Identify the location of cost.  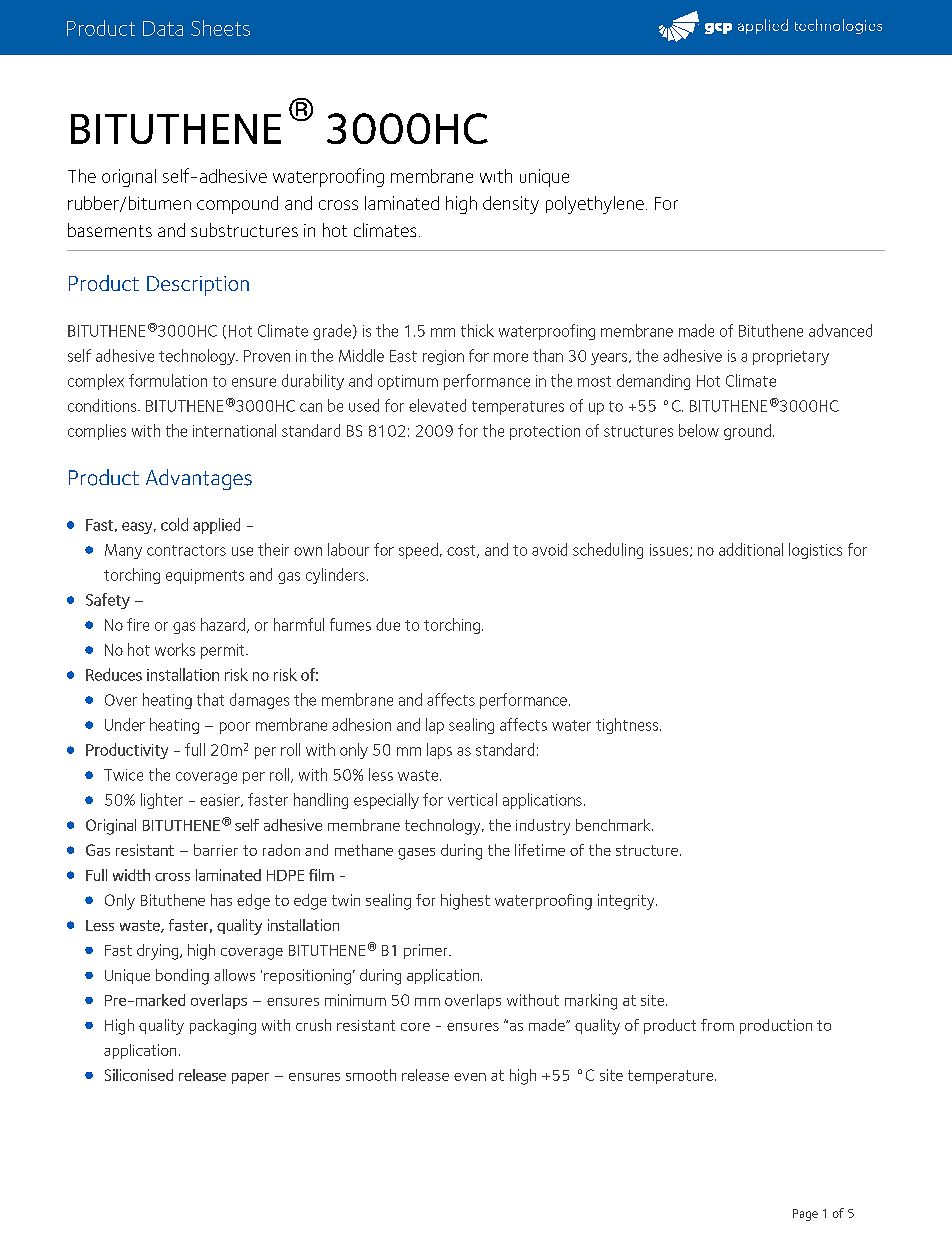
(462, 551).
